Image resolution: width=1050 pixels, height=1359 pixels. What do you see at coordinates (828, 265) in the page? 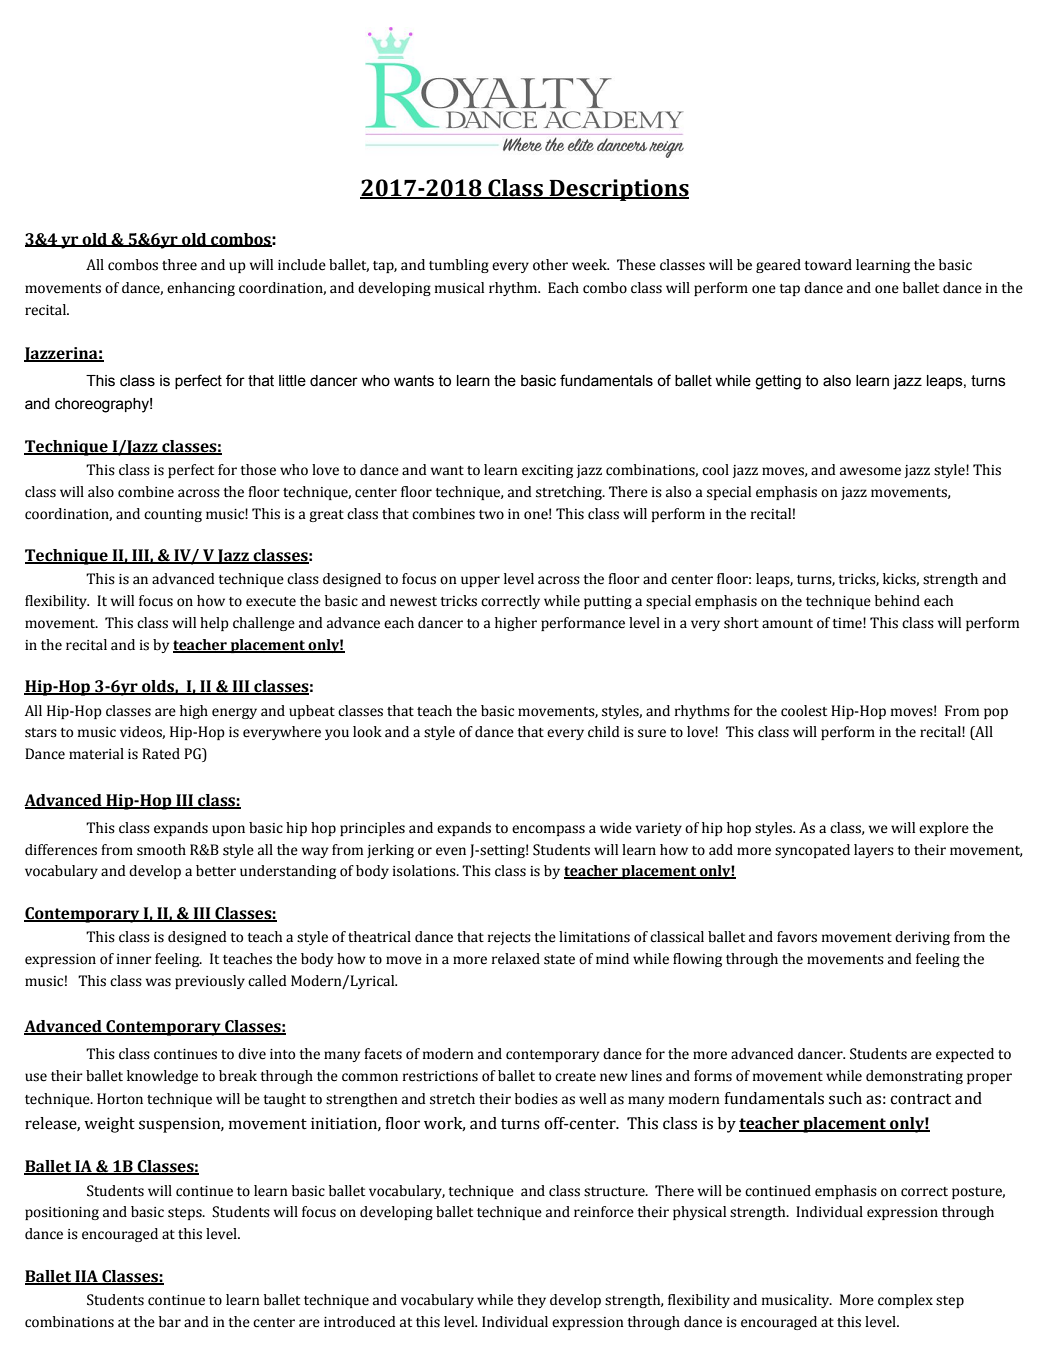
I see `toward` at bounding box center [828, 265].
